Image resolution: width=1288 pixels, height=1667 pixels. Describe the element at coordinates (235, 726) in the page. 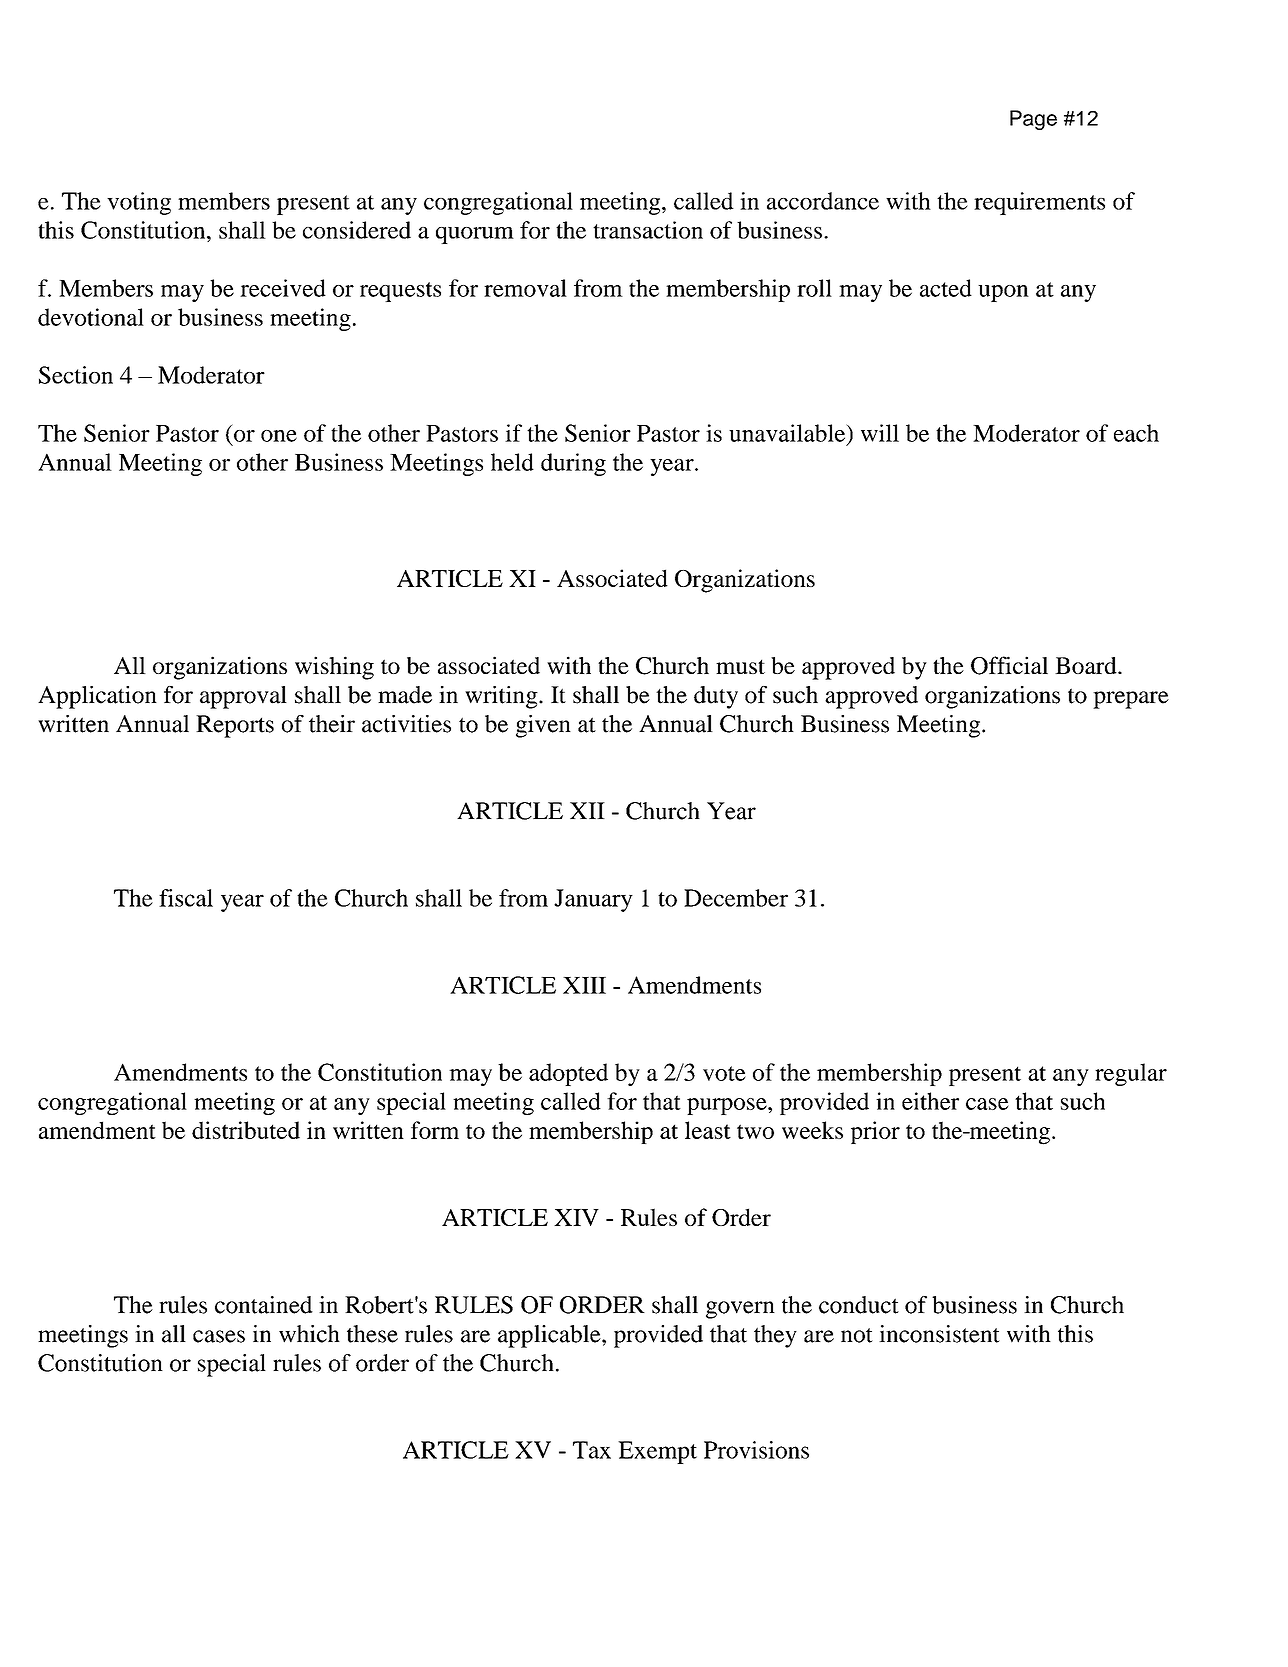

I see `Reports` at that location.
